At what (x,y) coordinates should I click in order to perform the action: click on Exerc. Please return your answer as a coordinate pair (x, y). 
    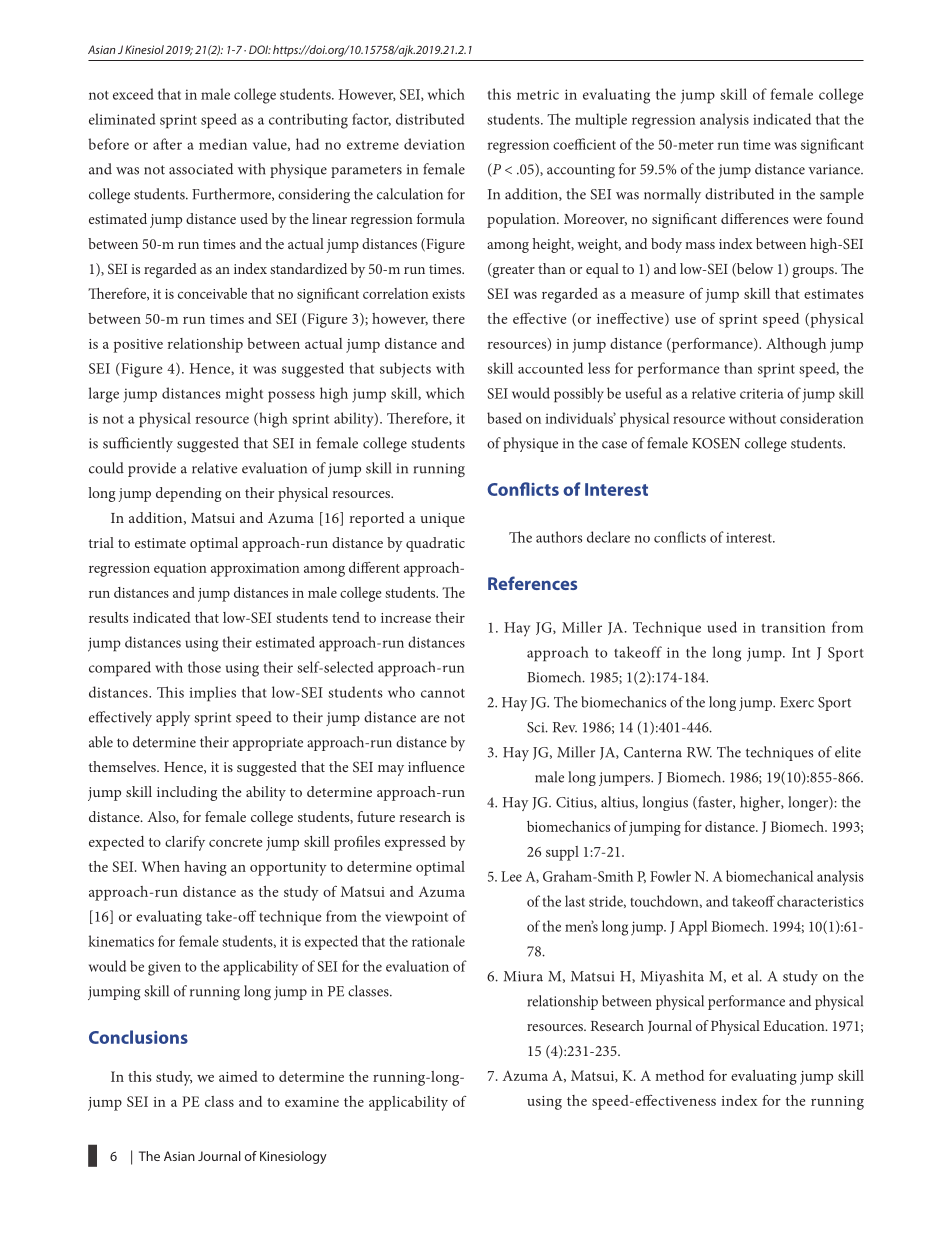
    Looking at the image, I should click on (797, 702).
